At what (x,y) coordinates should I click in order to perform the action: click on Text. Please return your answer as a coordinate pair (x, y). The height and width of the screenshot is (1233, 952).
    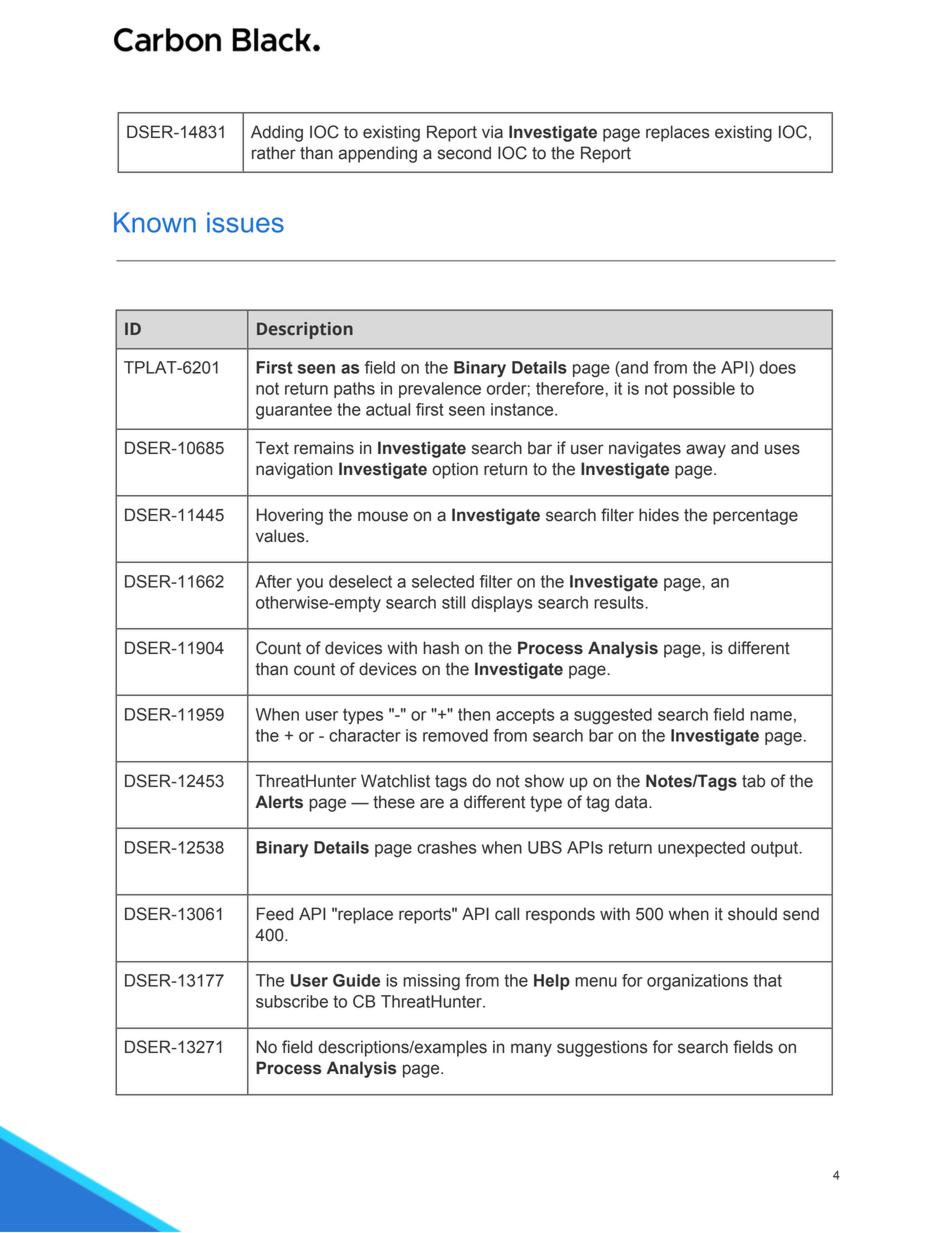
    Looking at the image, I should click on (272, 448).
